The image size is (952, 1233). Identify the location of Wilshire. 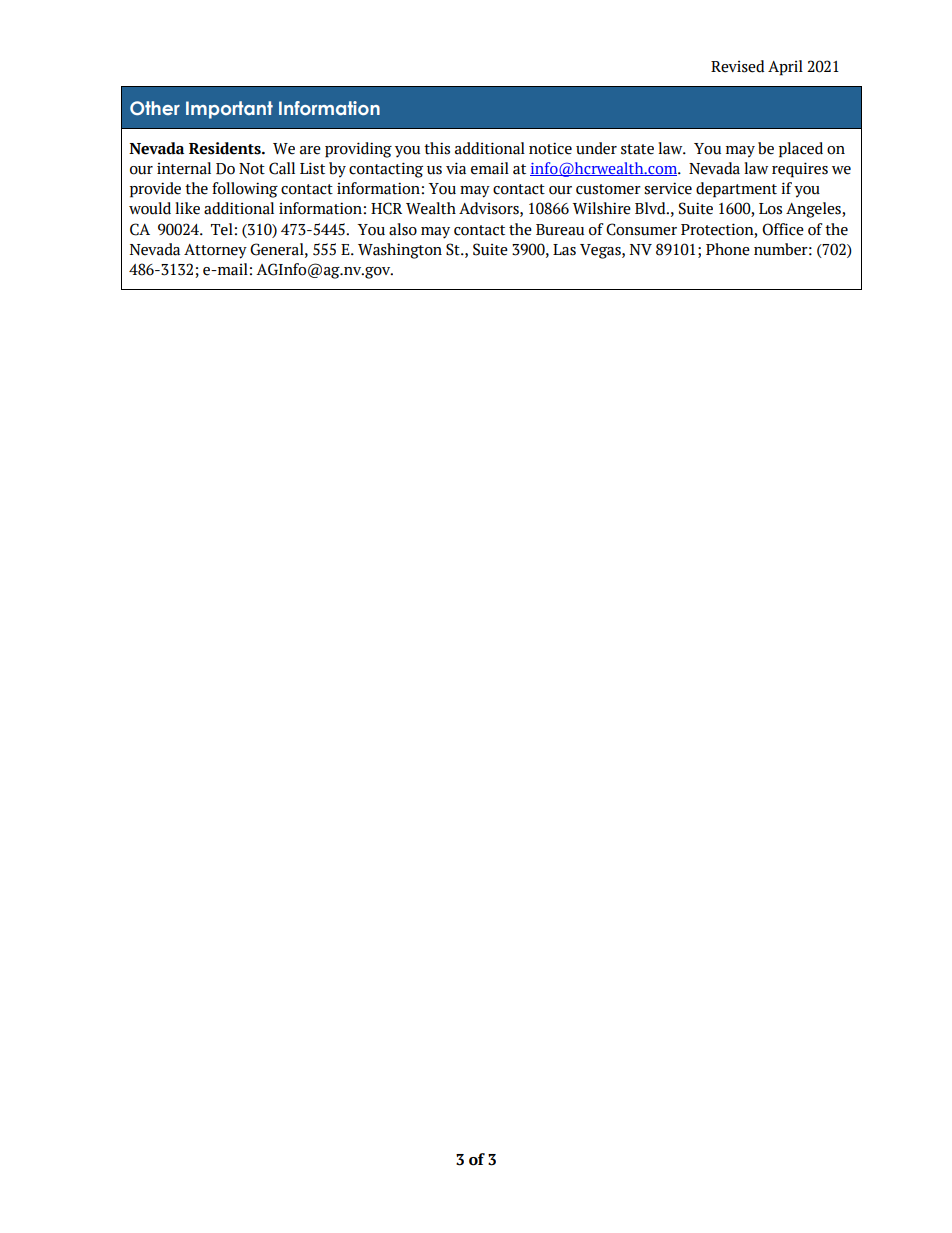
(601, 208).
